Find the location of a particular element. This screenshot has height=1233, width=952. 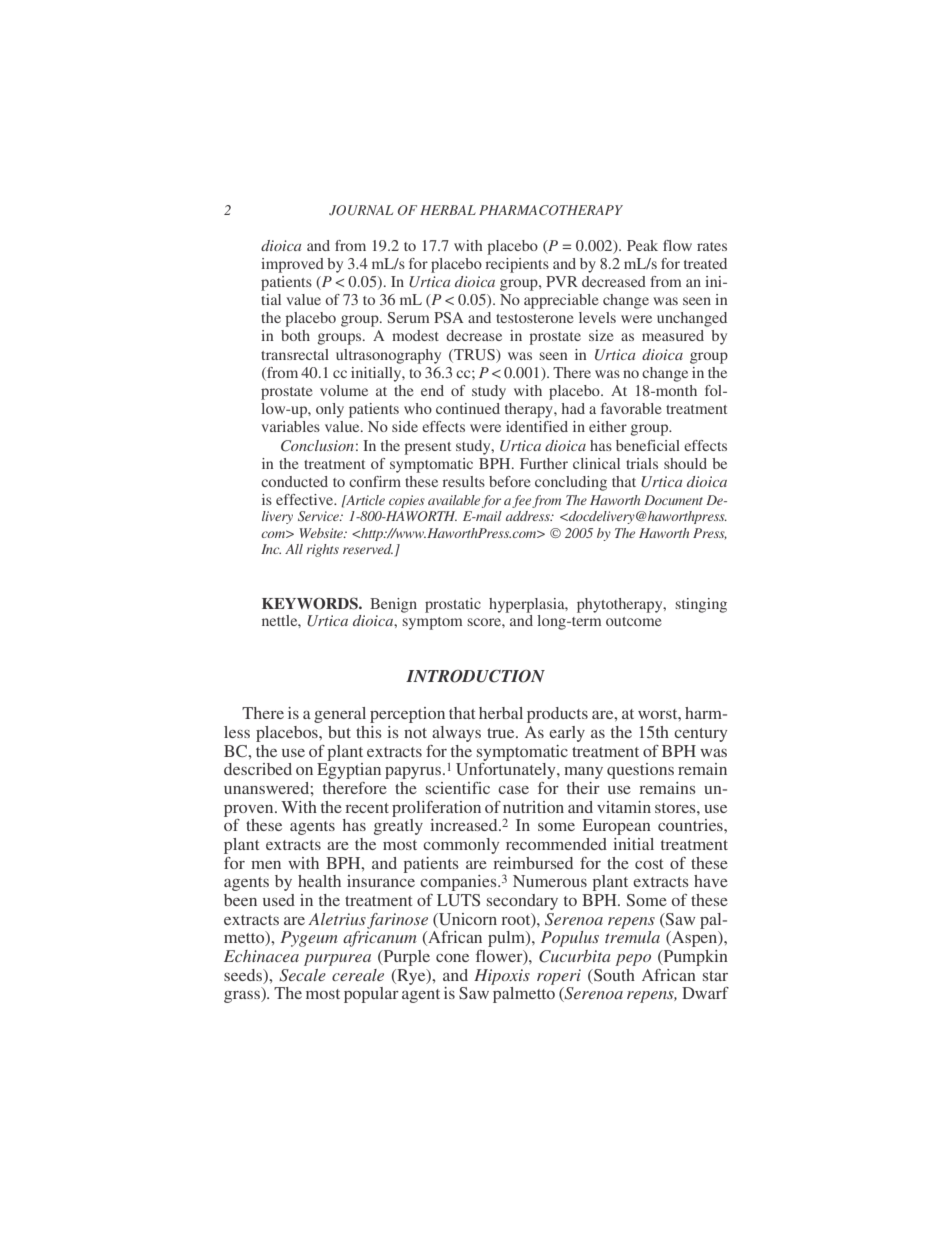

South is located at coordinates (613, 975).
